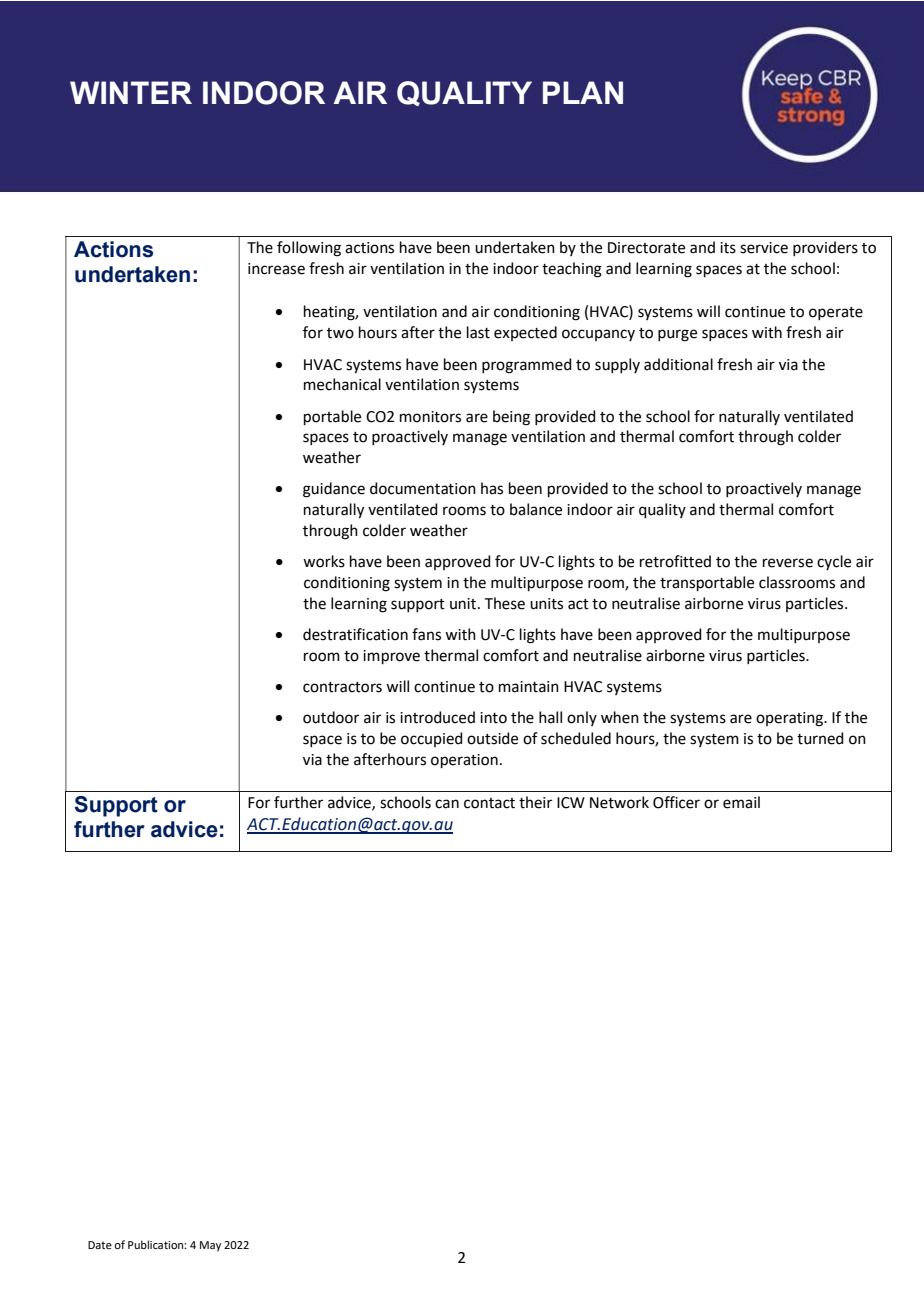 The width and height of the screenshot is (924, 1308). Describe the element at coordinates (741, 802) in the screenshot. I see `email` at that location.
